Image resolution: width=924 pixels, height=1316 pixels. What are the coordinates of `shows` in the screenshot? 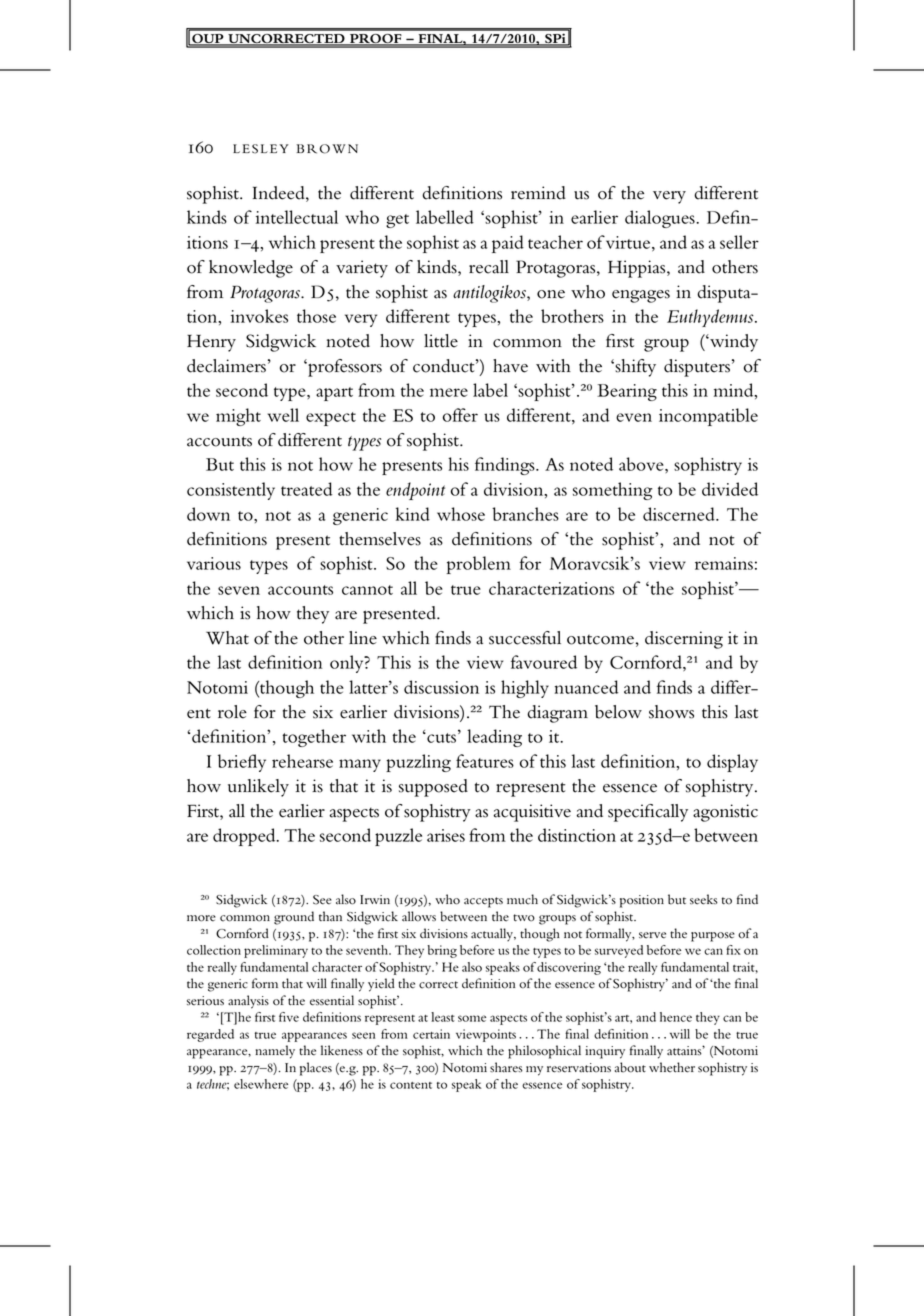 It's located at (671, 712).
